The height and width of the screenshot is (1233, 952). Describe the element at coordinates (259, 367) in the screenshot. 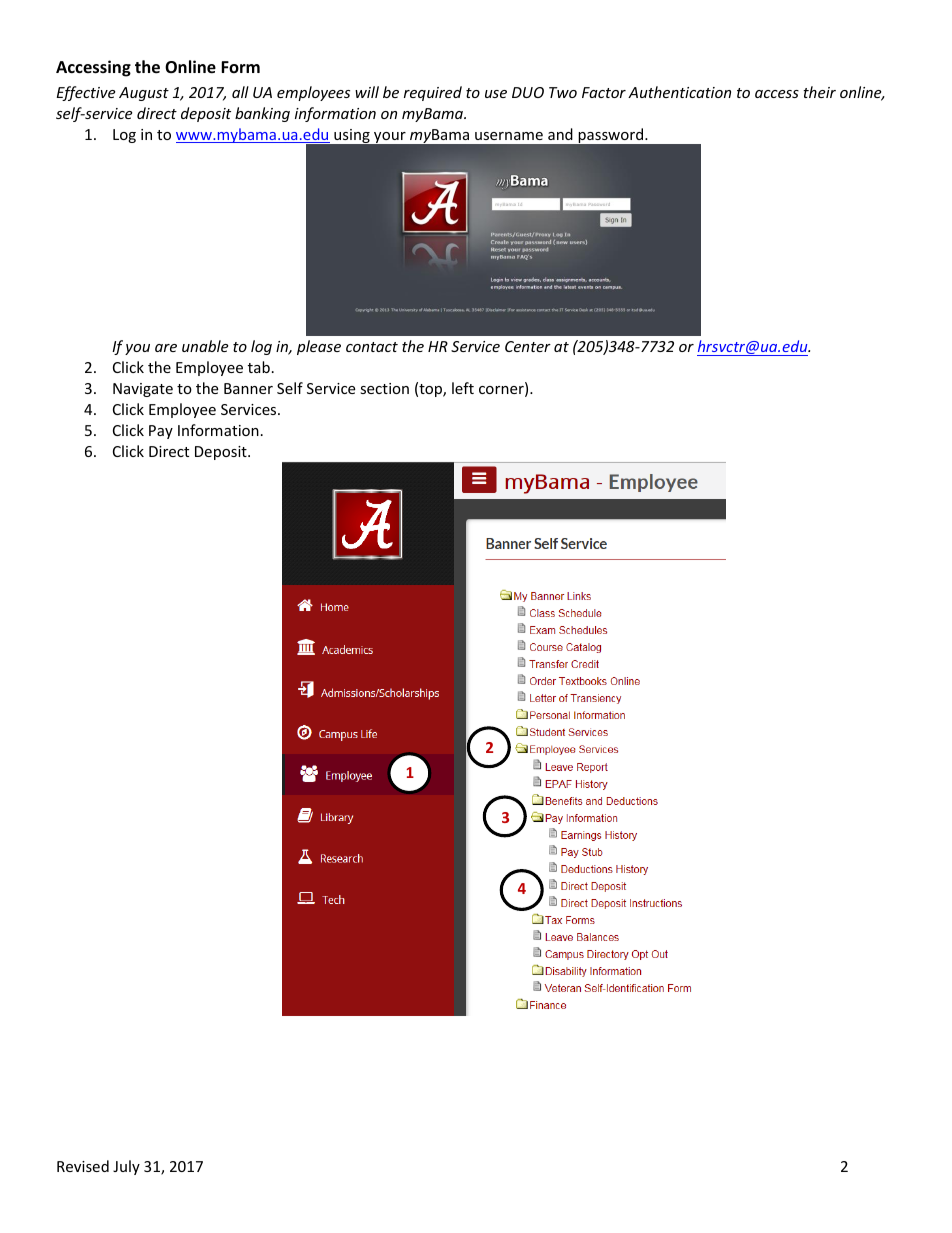

I see `tab` at that location.
